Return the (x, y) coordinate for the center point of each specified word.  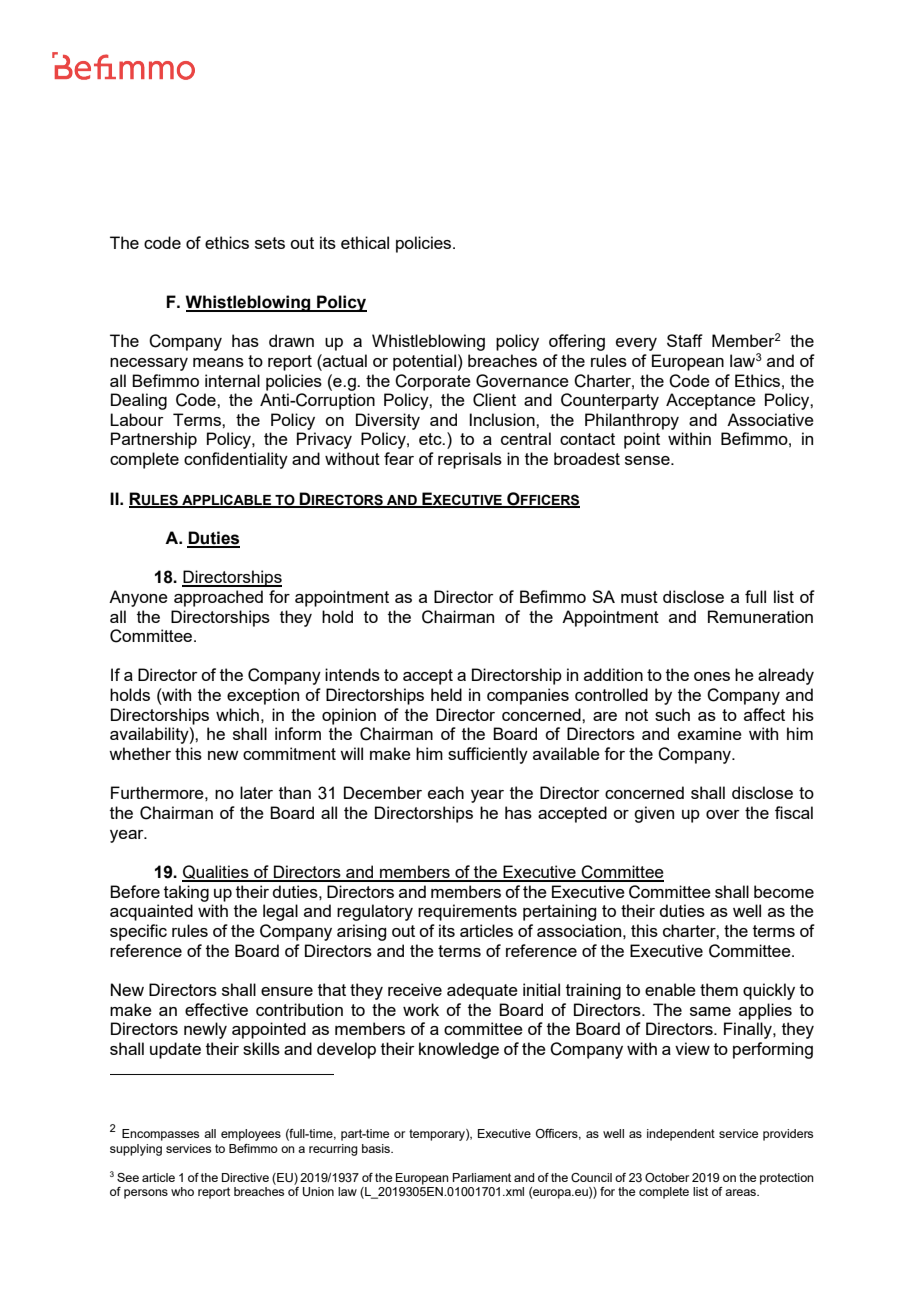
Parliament (482, 1177)
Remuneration (760, 616)
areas (742, 1192)
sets (270, 243)
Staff (685, 340)
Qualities (216, 873)
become (784, 891)
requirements (467, 912)
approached (218, 598)
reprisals (470, 460)
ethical (365, 242)
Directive (245, 1177)
